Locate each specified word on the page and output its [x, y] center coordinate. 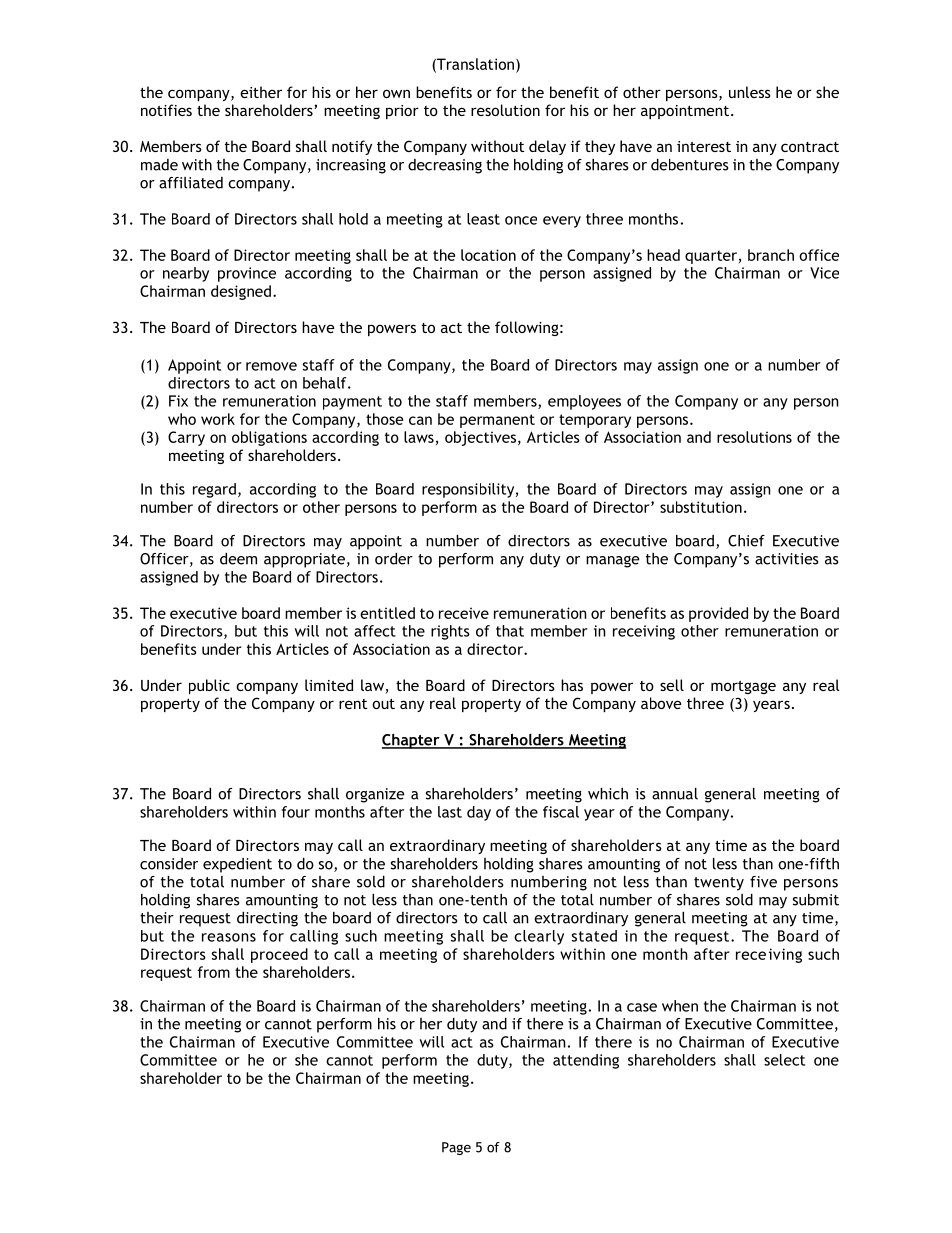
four [296, 812]
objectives [480, 438]
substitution [701, 507]
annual [675, 794]
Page [456, 1148]
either [261, 92]
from [213, 972]
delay [547, 147]
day [479, 813]
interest [704, 146]
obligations [269, 438]
